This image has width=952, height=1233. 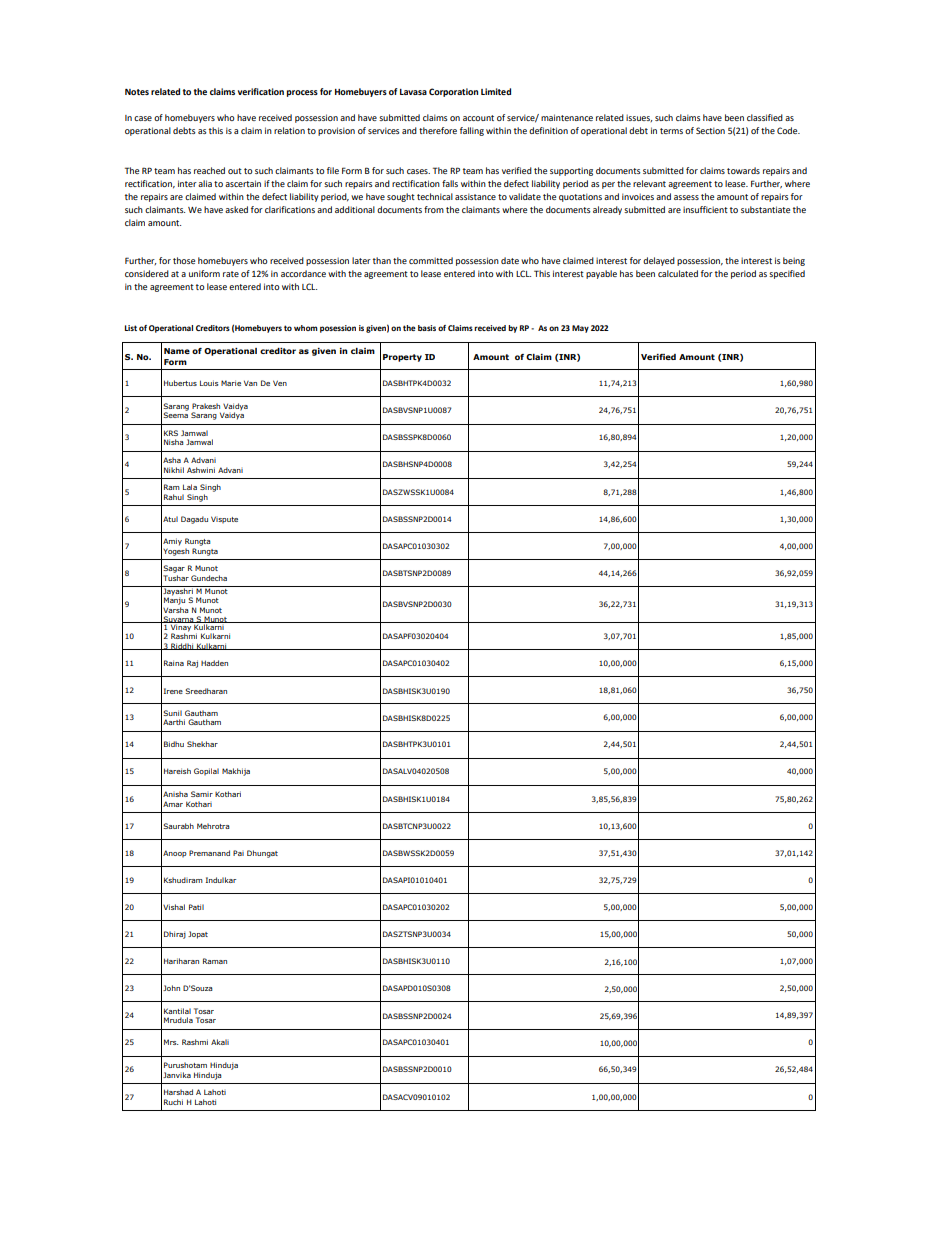 I want to click on Akali, so click(x=220, y=1042).
